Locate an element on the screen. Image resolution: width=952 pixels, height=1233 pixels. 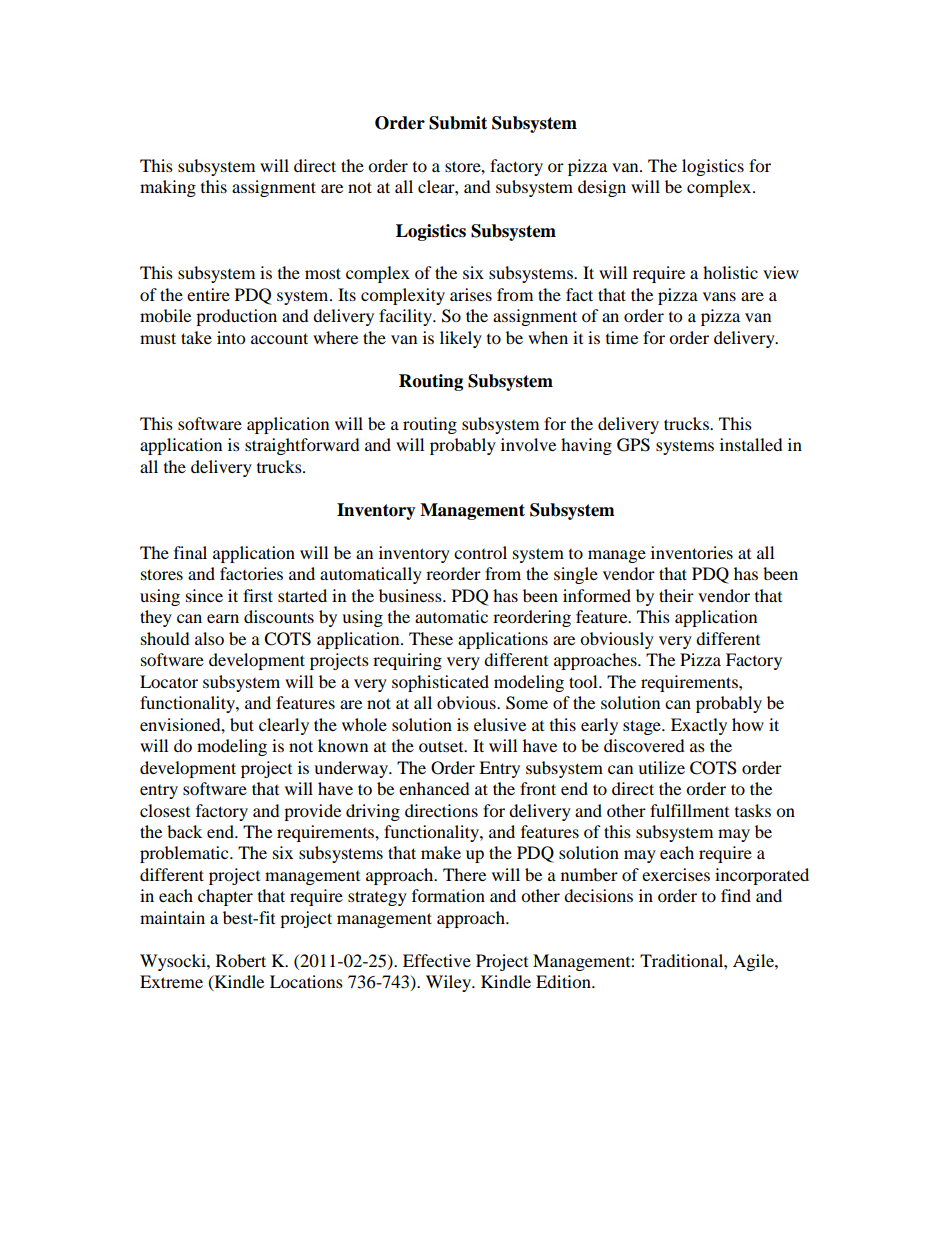
making is located at coordinates (168, 188).
